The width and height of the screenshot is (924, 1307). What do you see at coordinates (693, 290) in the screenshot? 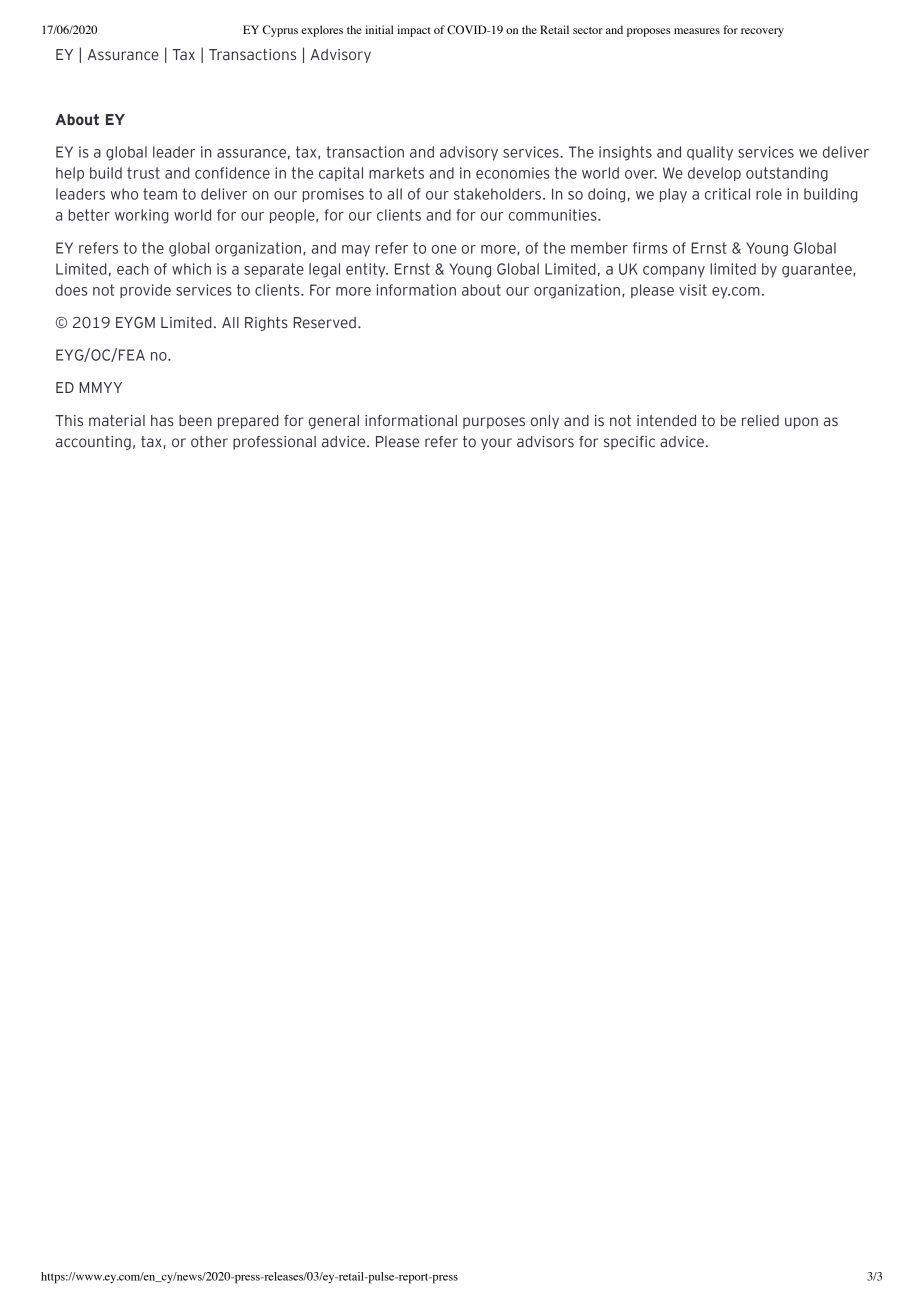
I see `visit` at bounding box center [693, 290].
